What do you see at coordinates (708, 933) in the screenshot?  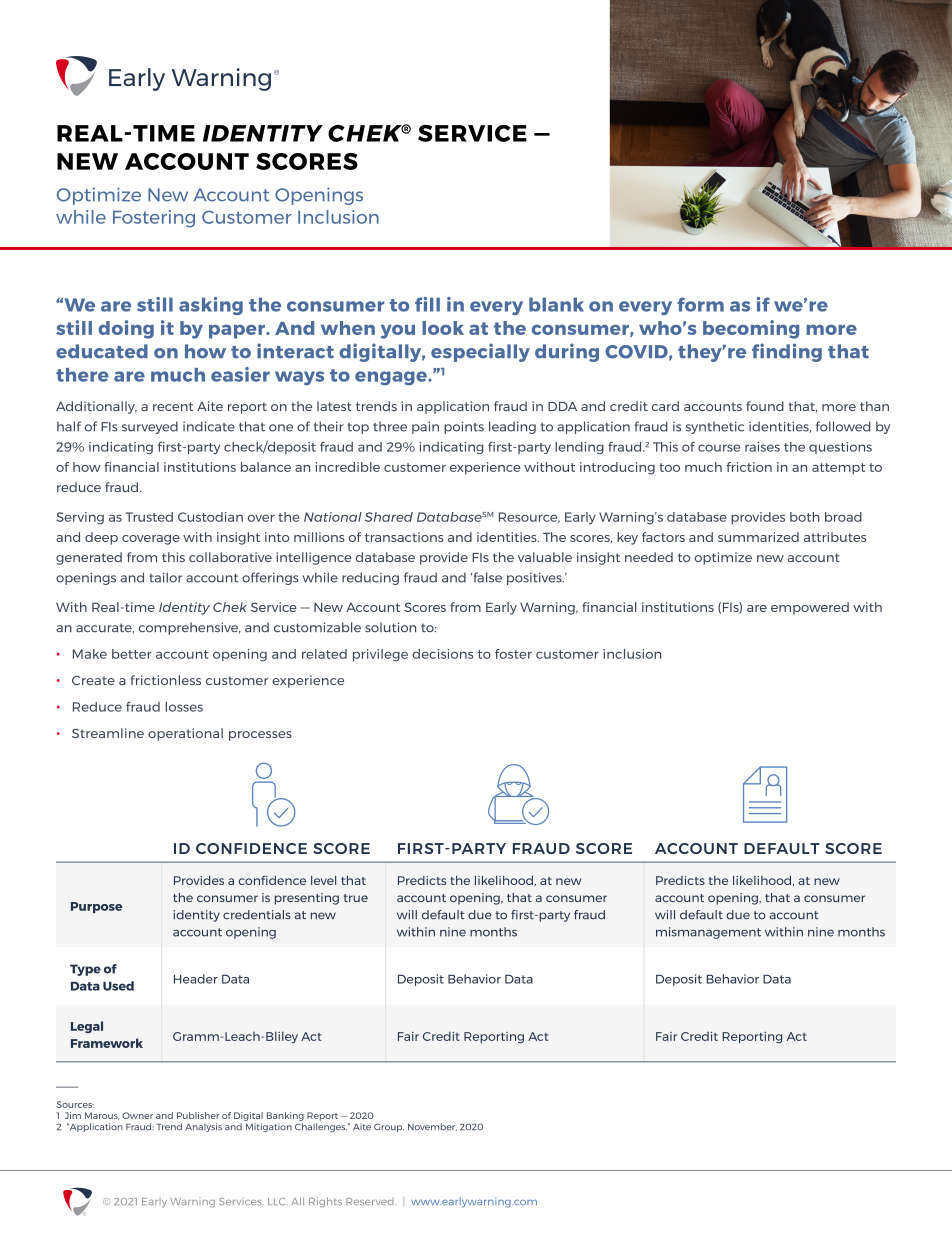 I see `mismanagement` at bounding box center [708, 933].
